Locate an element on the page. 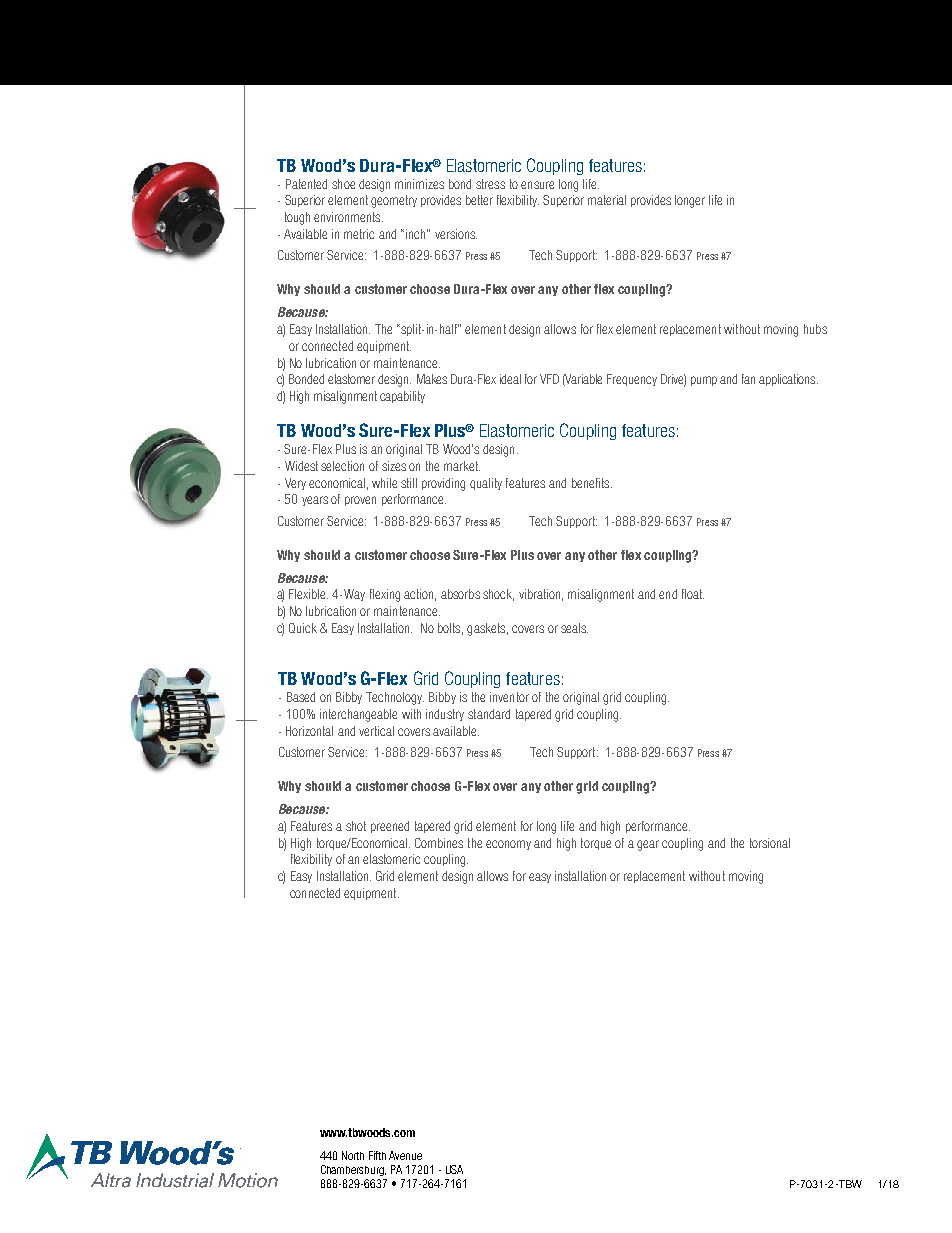 This document has width=952, height=1233. proven is located at coordinates (360, 501).
